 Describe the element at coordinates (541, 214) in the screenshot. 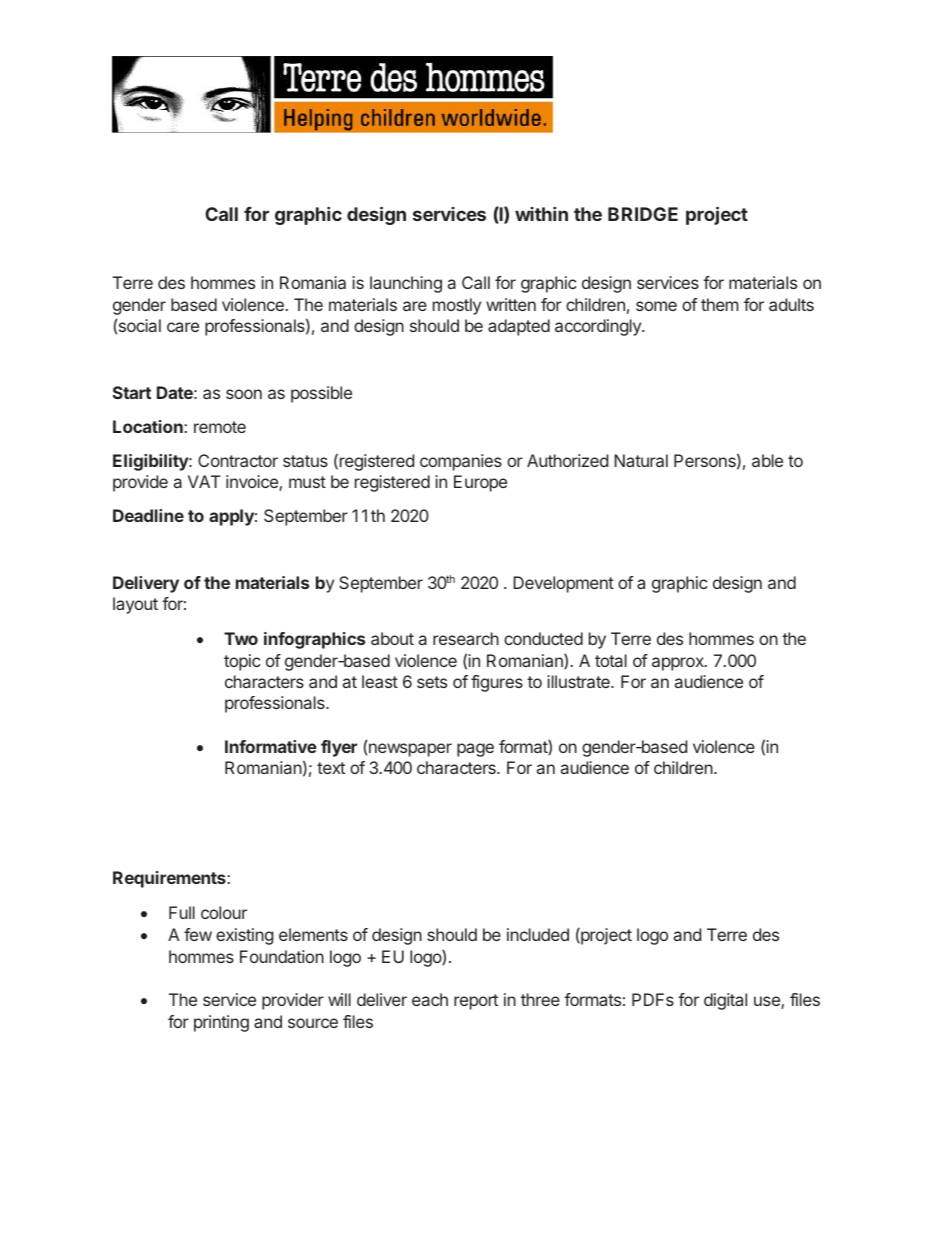

I see `within` at that location.
